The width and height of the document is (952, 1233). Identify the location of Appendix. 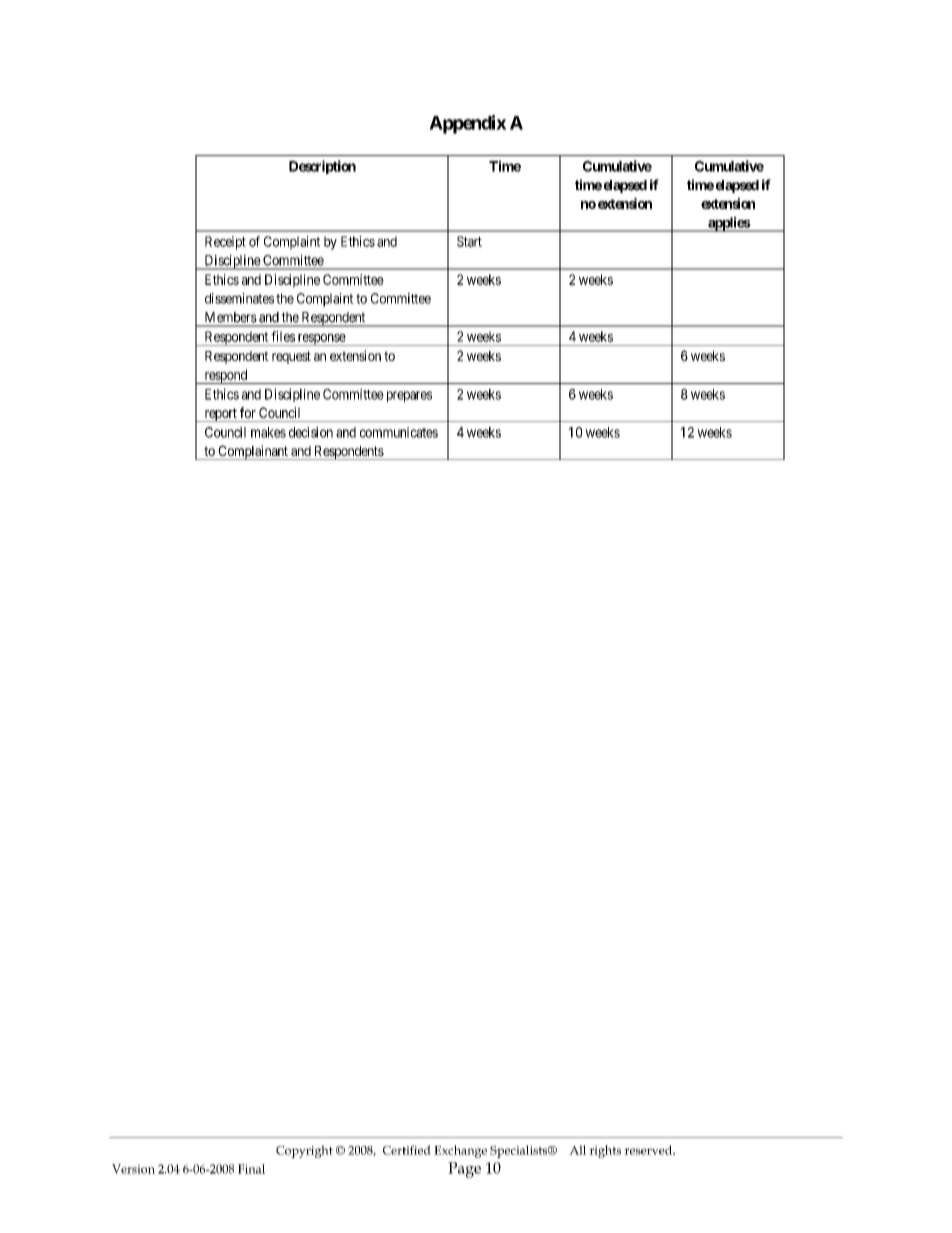
(468, 124).
